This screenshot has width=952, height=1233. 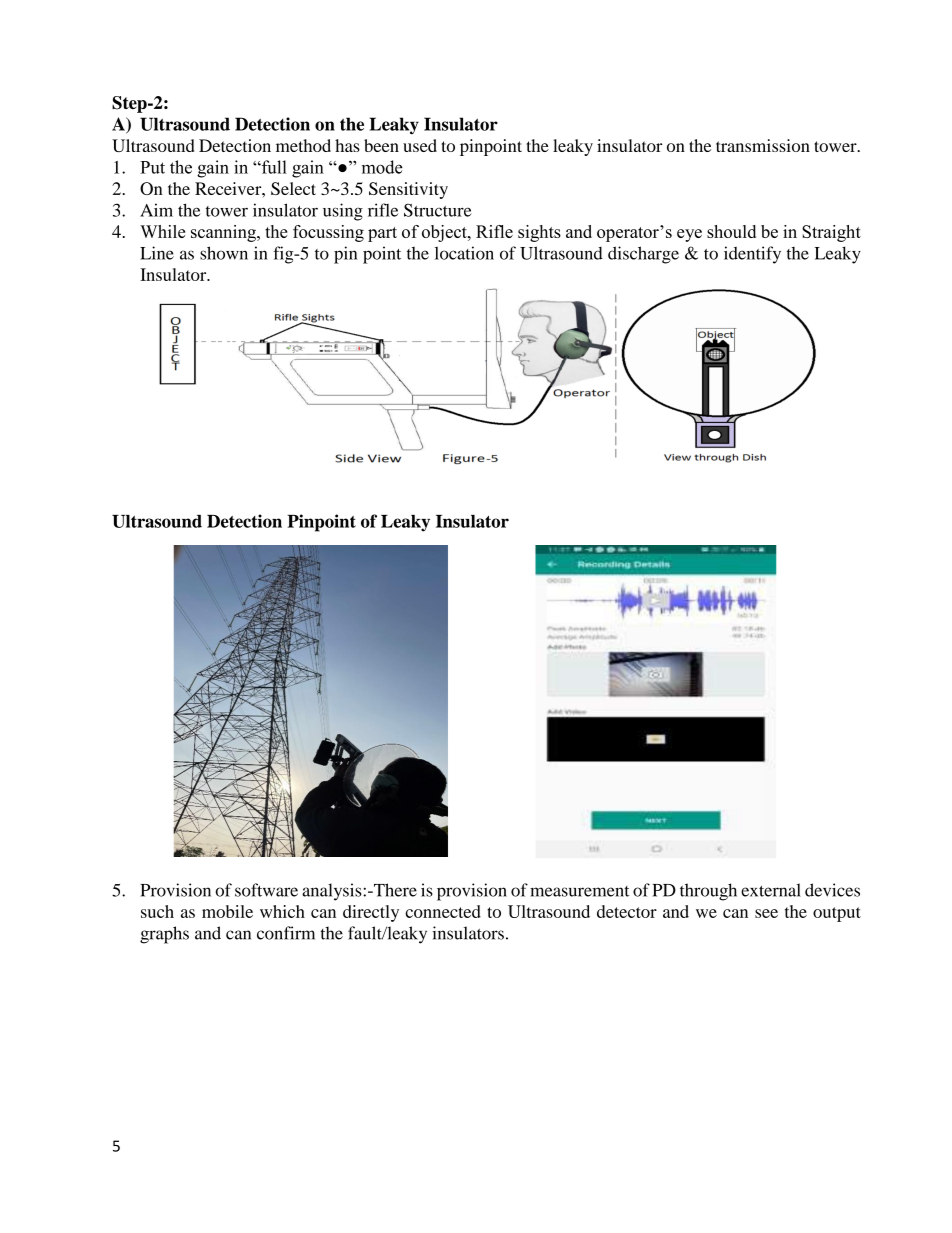 What do you see at coordinates (224, 253) in the screenshot?
I see `shown` at bounding box center [224, 253].
